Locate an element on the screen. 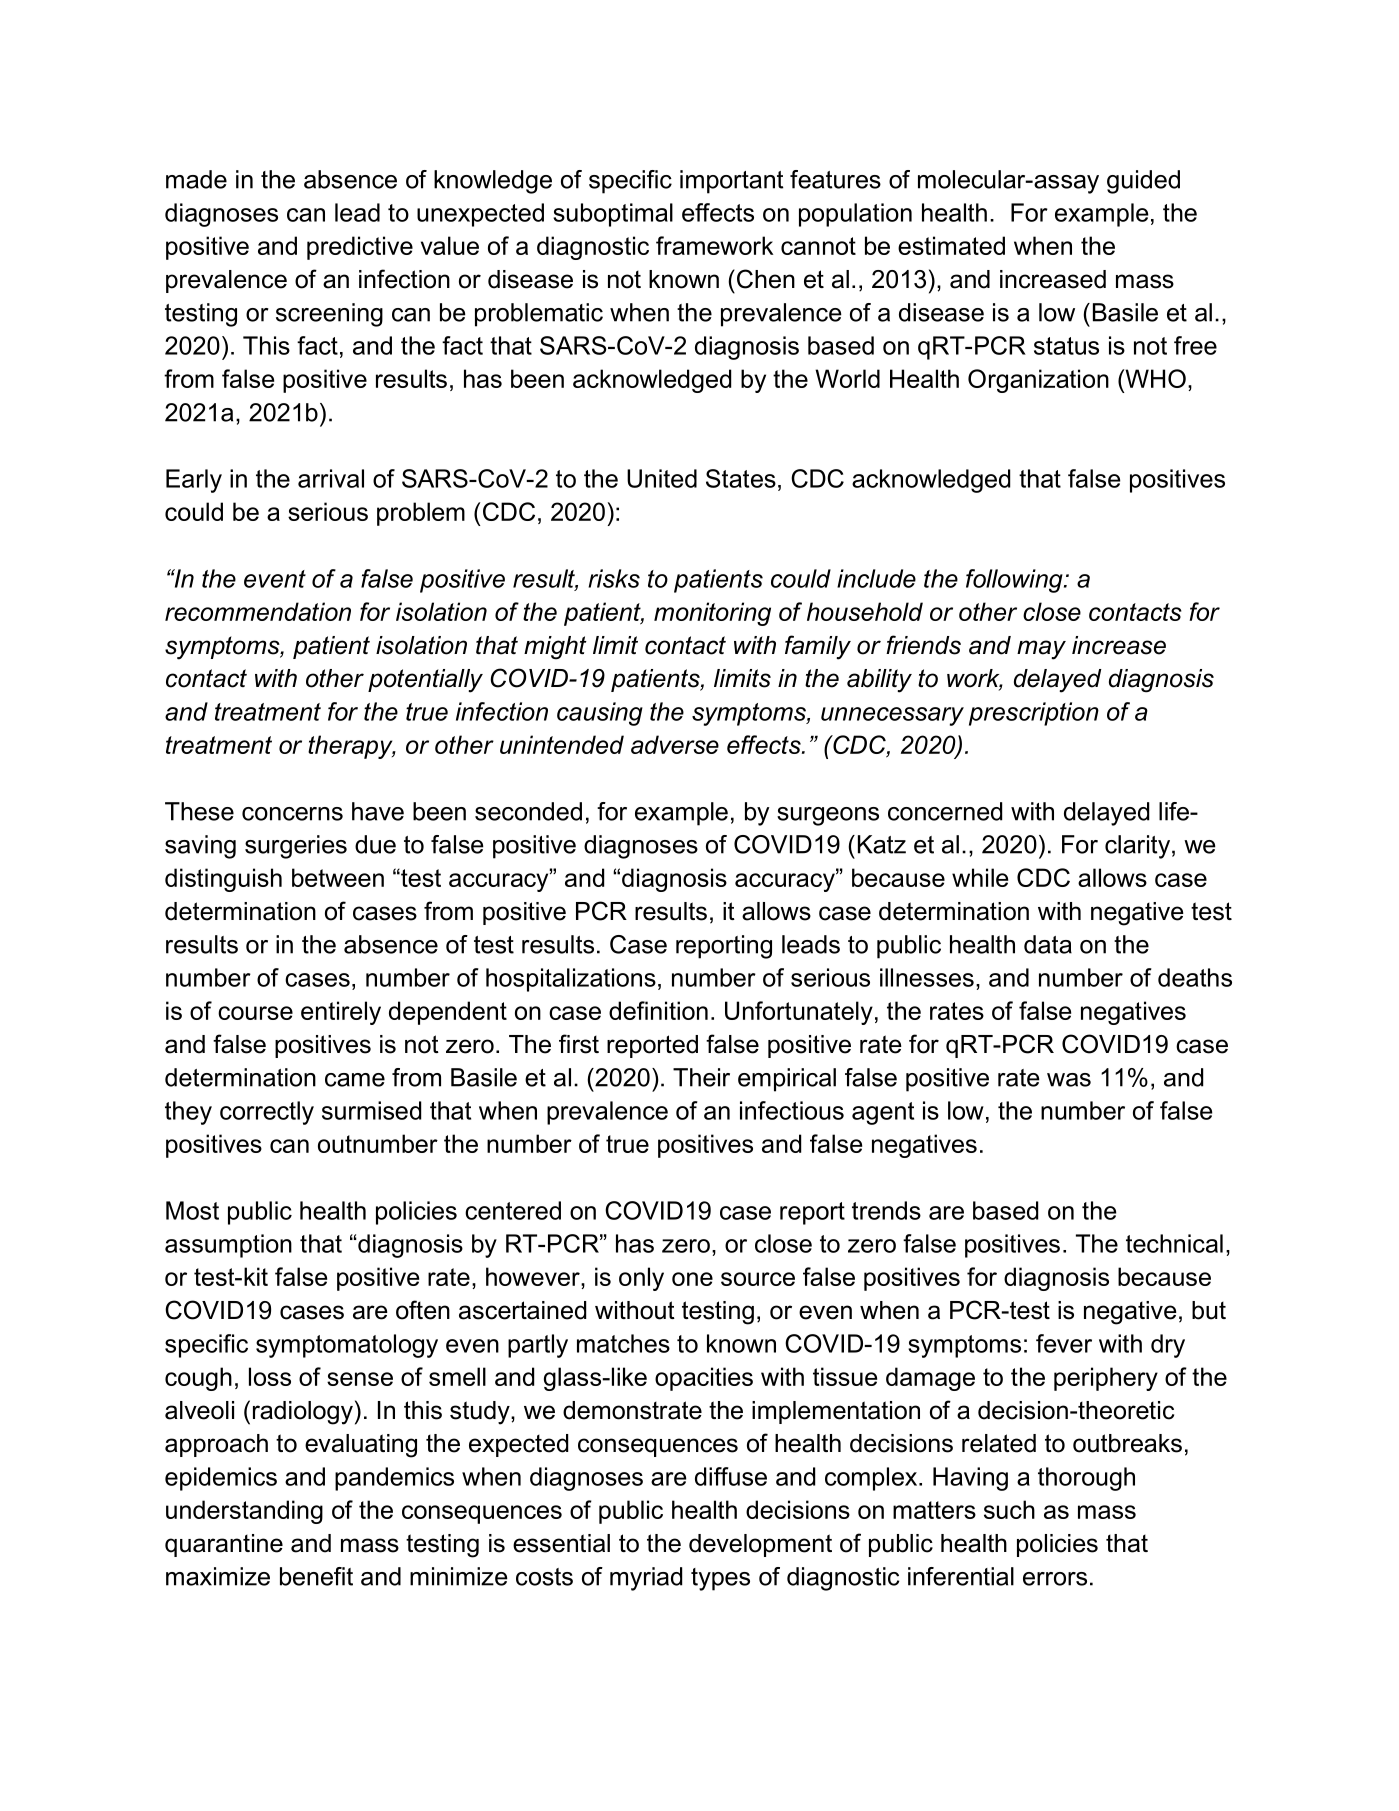 The width and height of the screenshot is (1399, 1811). following is located at coordinates (1015, 581).
